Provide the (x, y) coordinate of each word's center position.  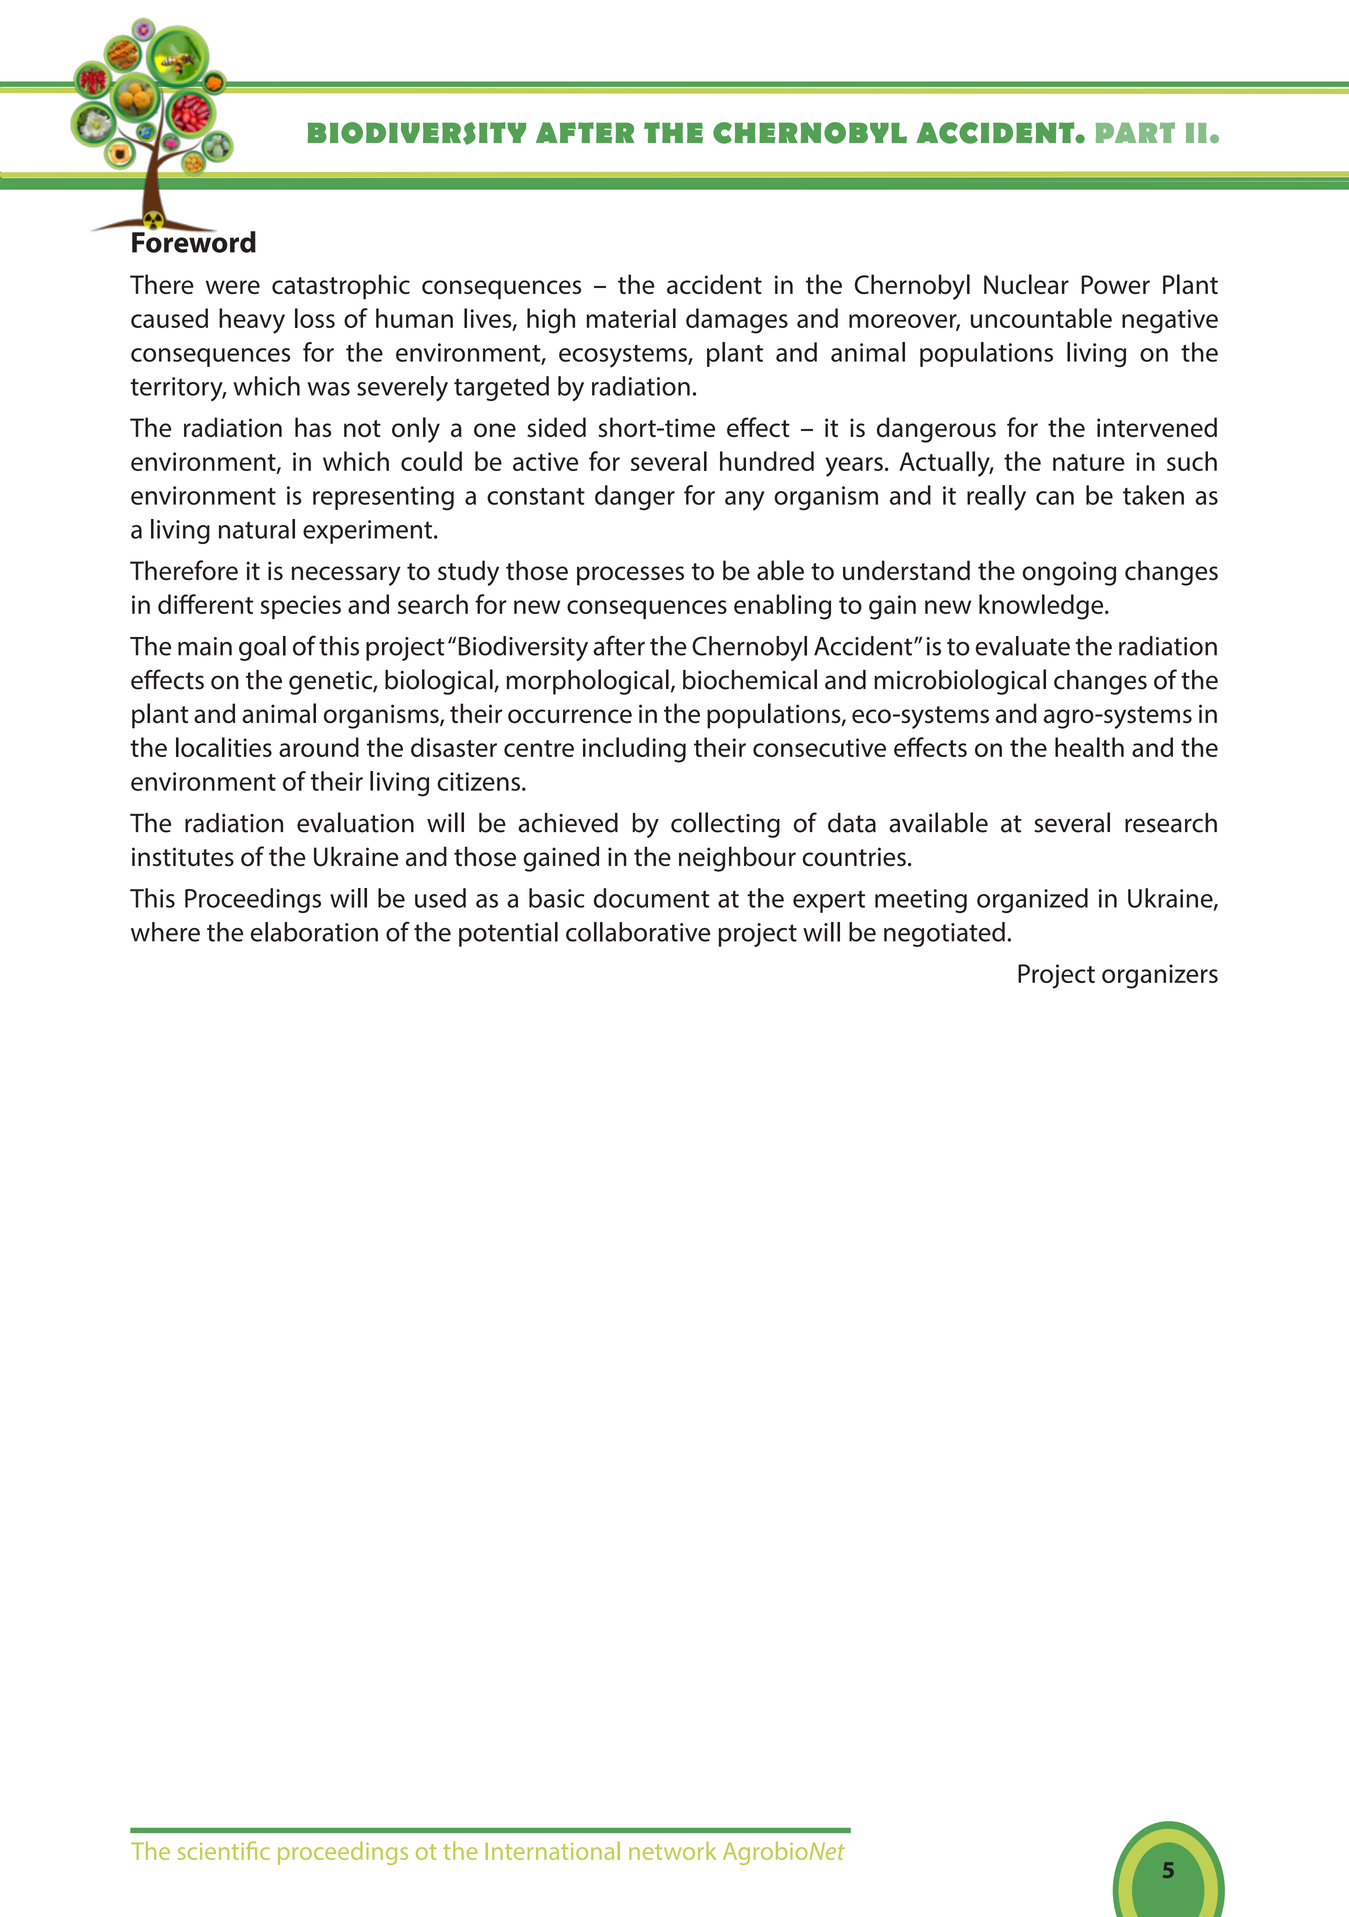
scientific (224, 1850)
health (1089, 747)
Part (1135, 132)
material (631, 318)
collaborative (638, 932)
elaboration (314, 932)
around (319, 747)
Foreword (194, 241)
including (634, 750)
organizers (1160, 976)
